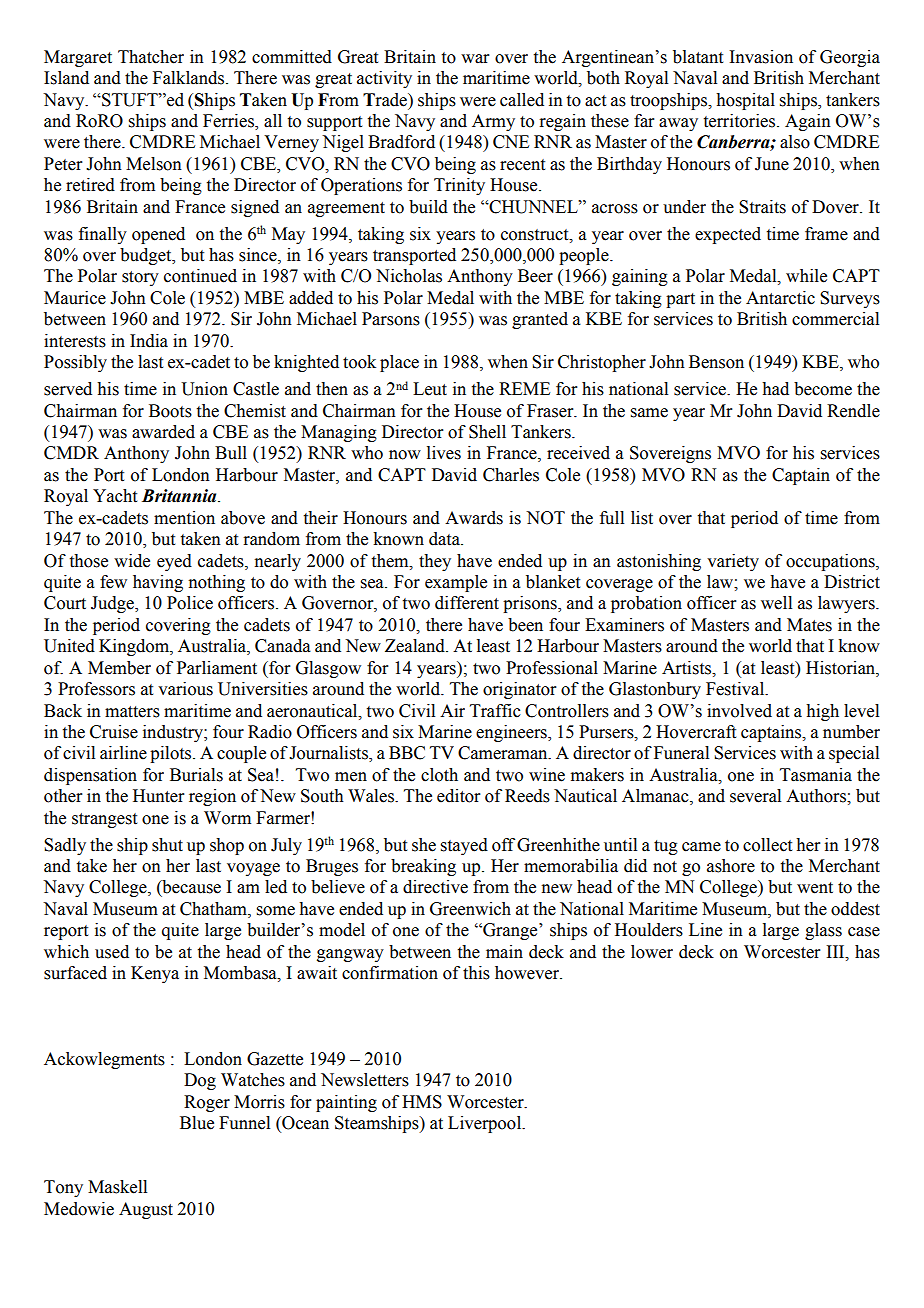 This document has width=924, height=1308. I want to click on Hunter, so click(159, 796).
